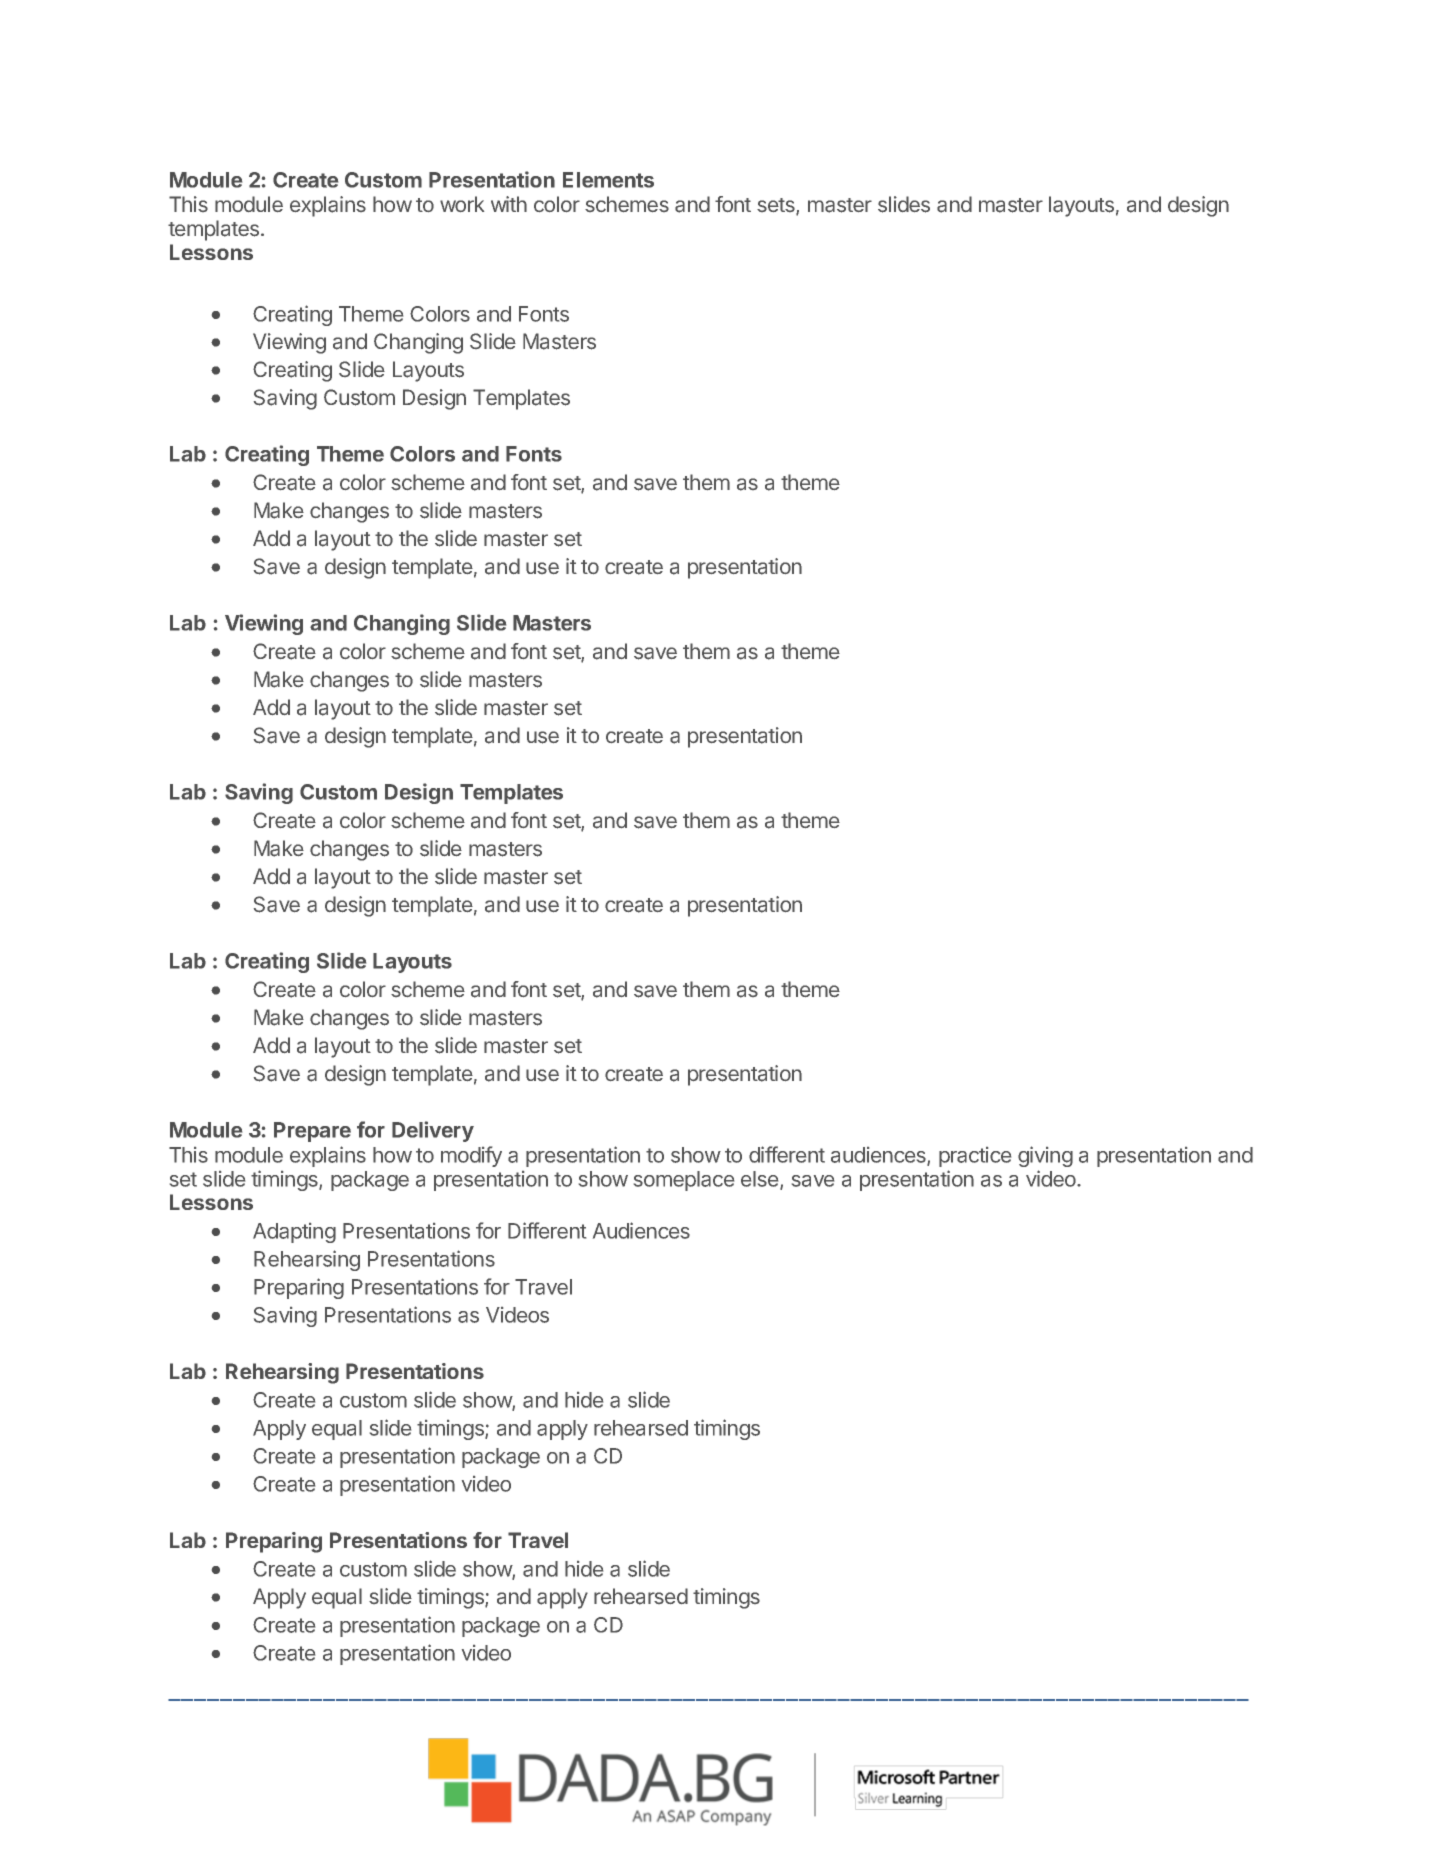 This document has width=1432, height=1853. What do you see at coordinates (975, 1157) in the document?
I see `practice` at bounding box center [975, 1157].
